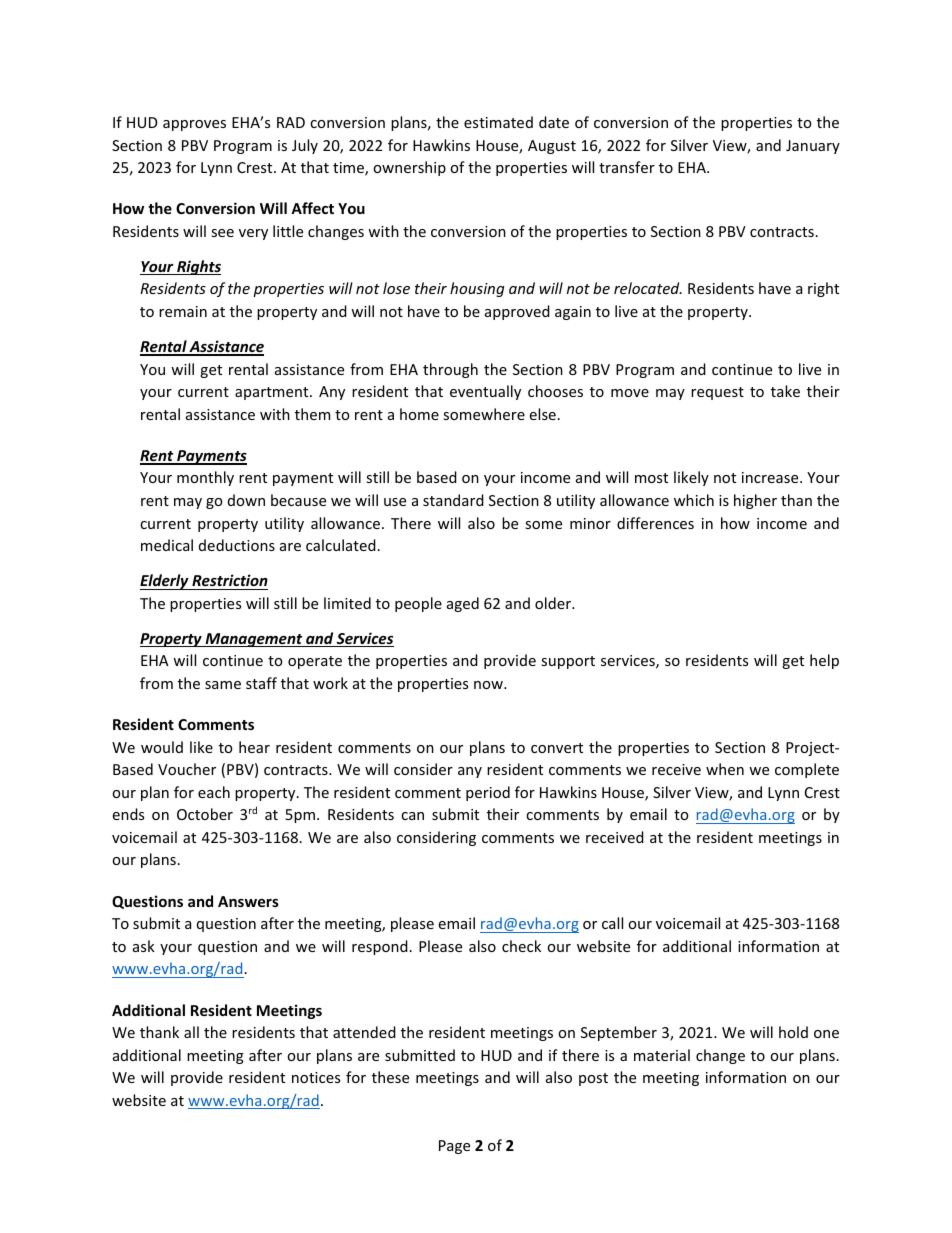 This screenshot has width=952, height=1233. What do you see at coordinates (214, 792) in the screenshot?
I see `each` at bounding box center [214, 792].
